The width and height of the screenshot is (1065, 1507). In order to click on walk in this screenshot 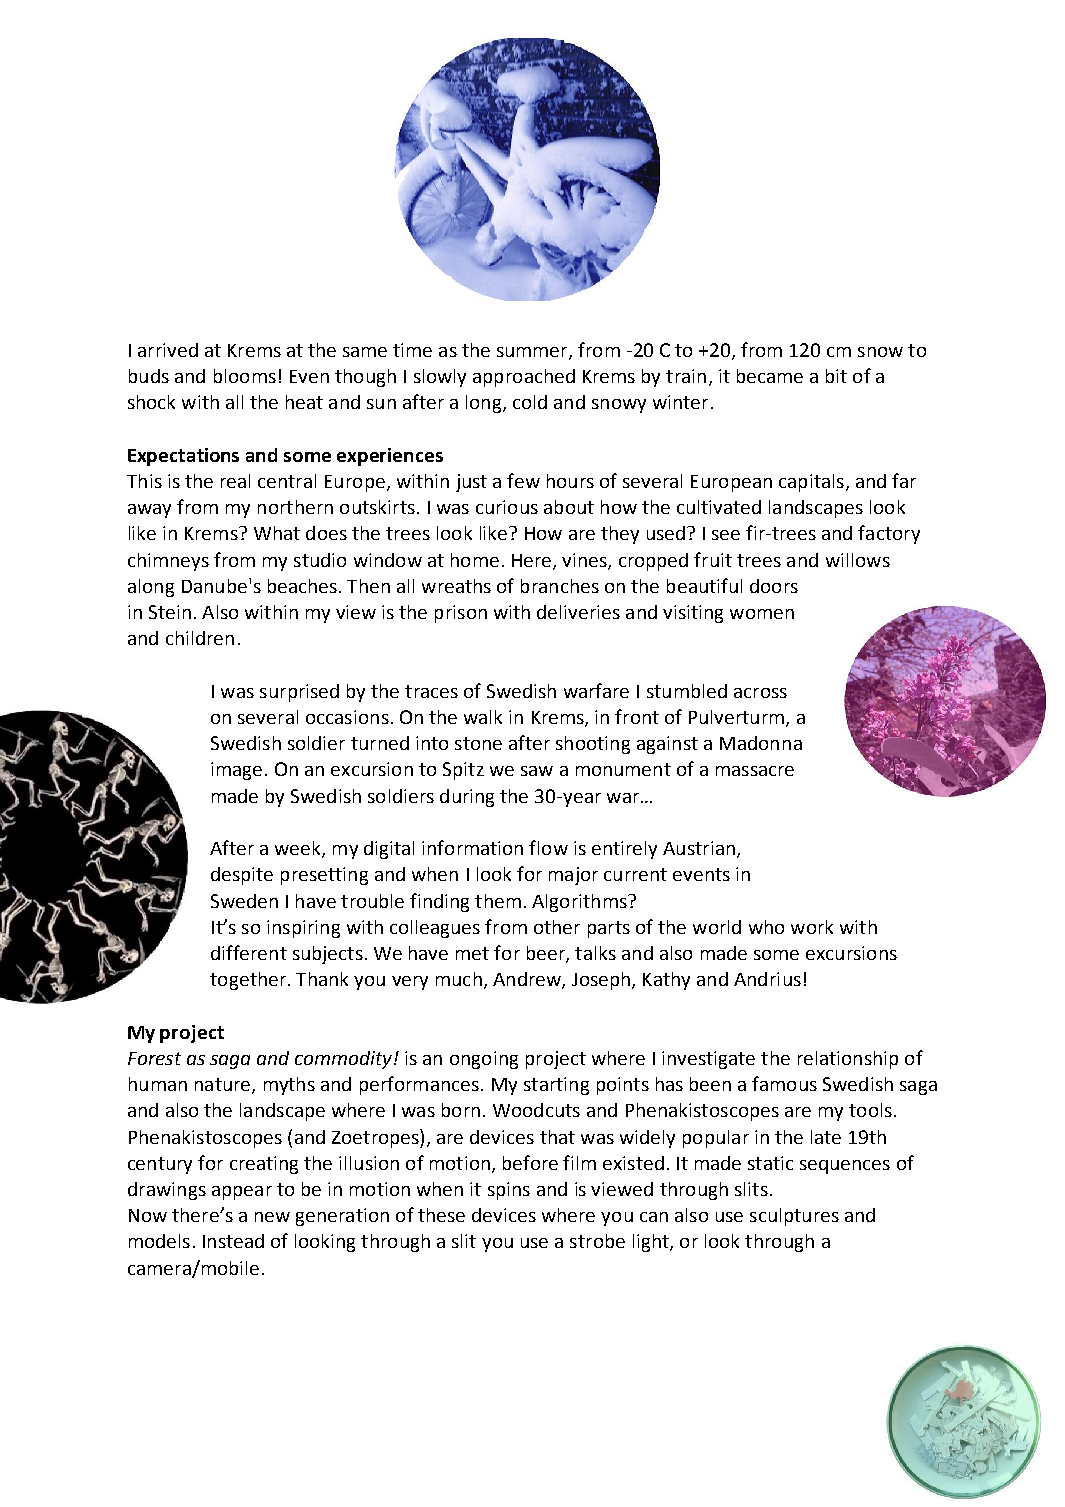, I will do `click(483, 717)`.
